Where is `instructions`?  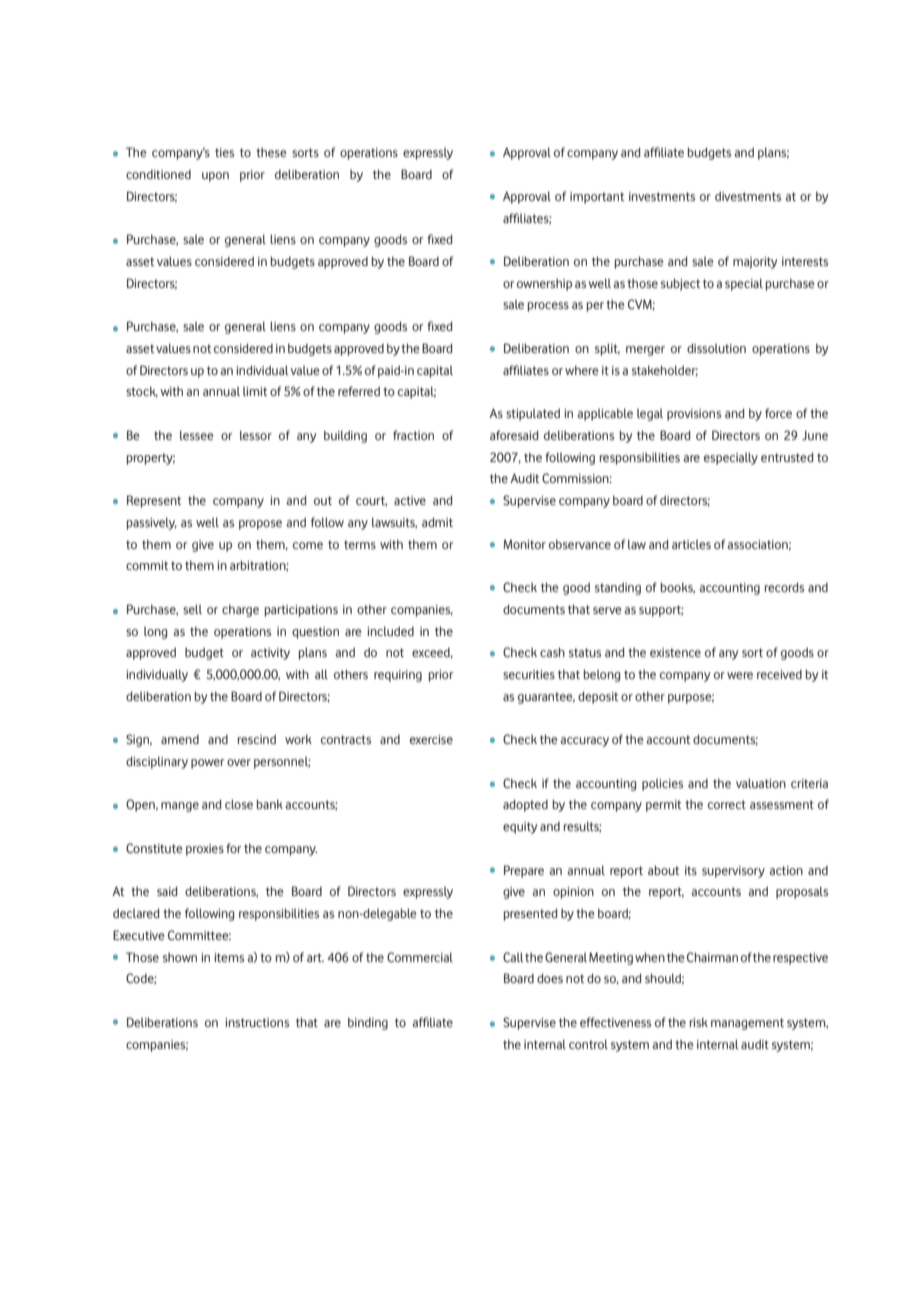 instructions is located at coordinates (257, 1022).
